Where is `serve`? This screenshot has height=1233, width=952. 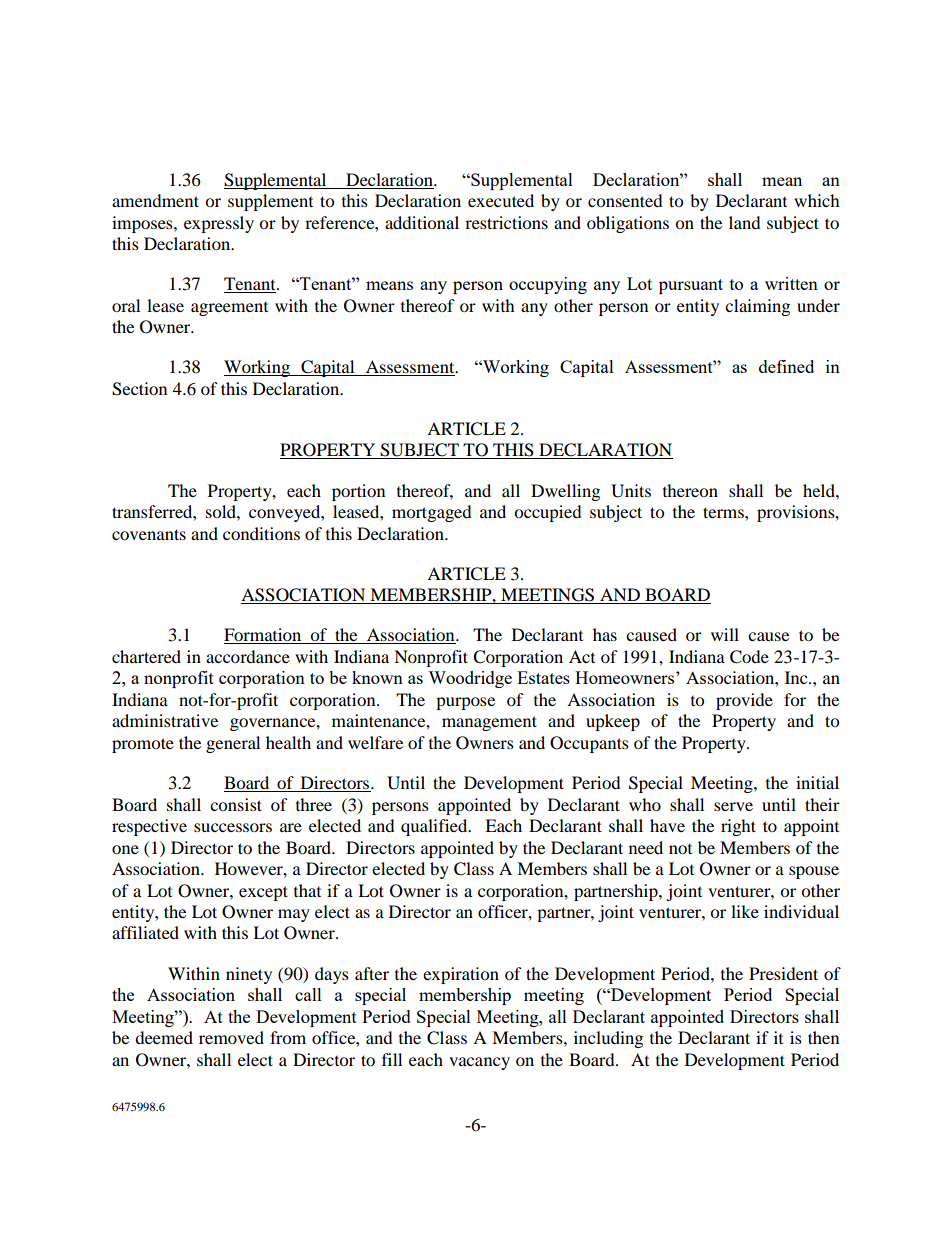
serve is located at coordinates (733, 806).
